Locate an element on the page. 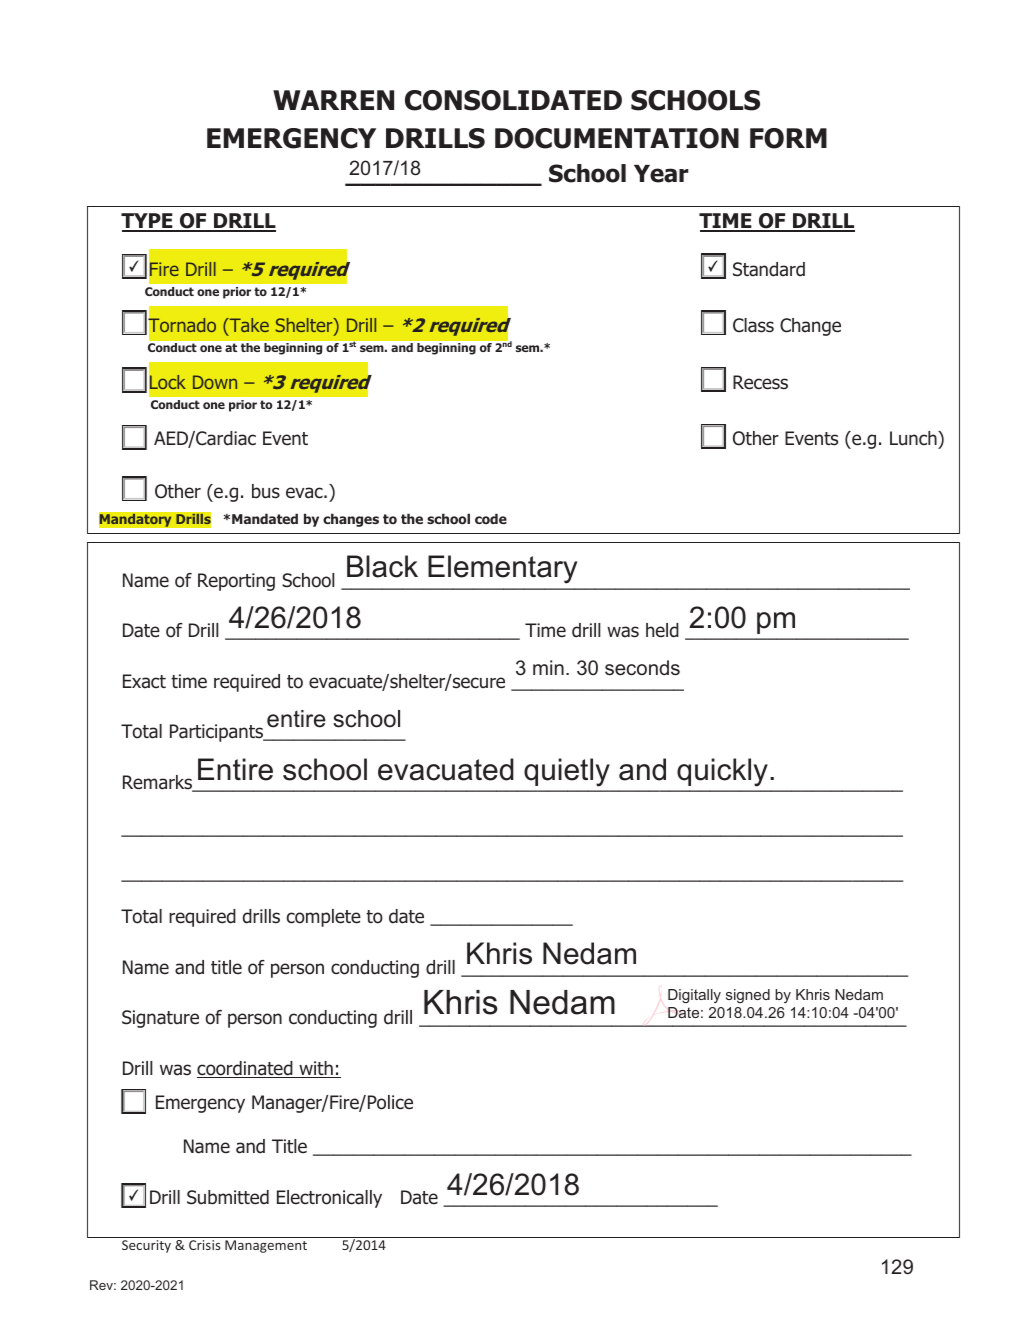  FORM is located at coordinates (788, 138).
